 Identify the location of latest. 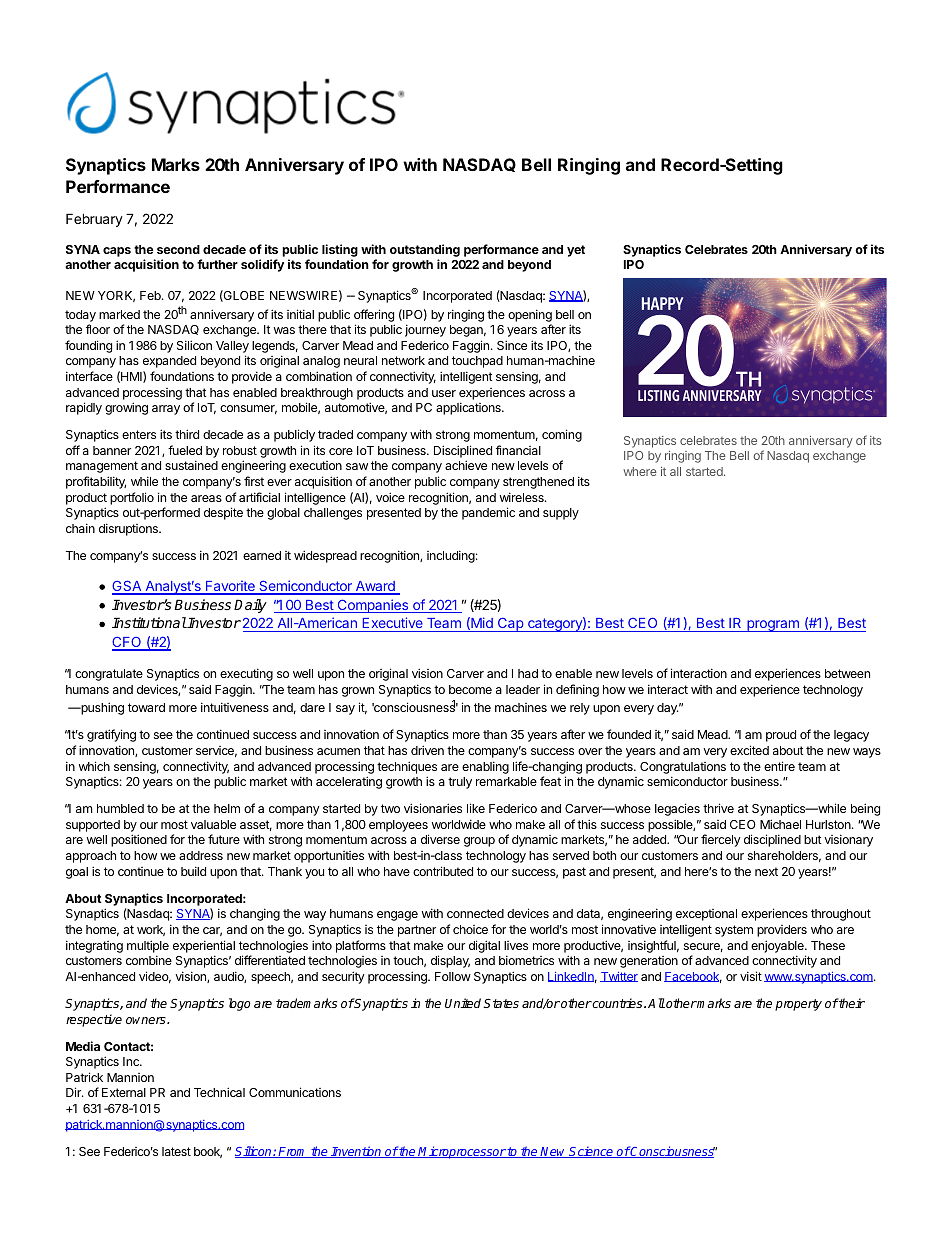
(176, 1151).
